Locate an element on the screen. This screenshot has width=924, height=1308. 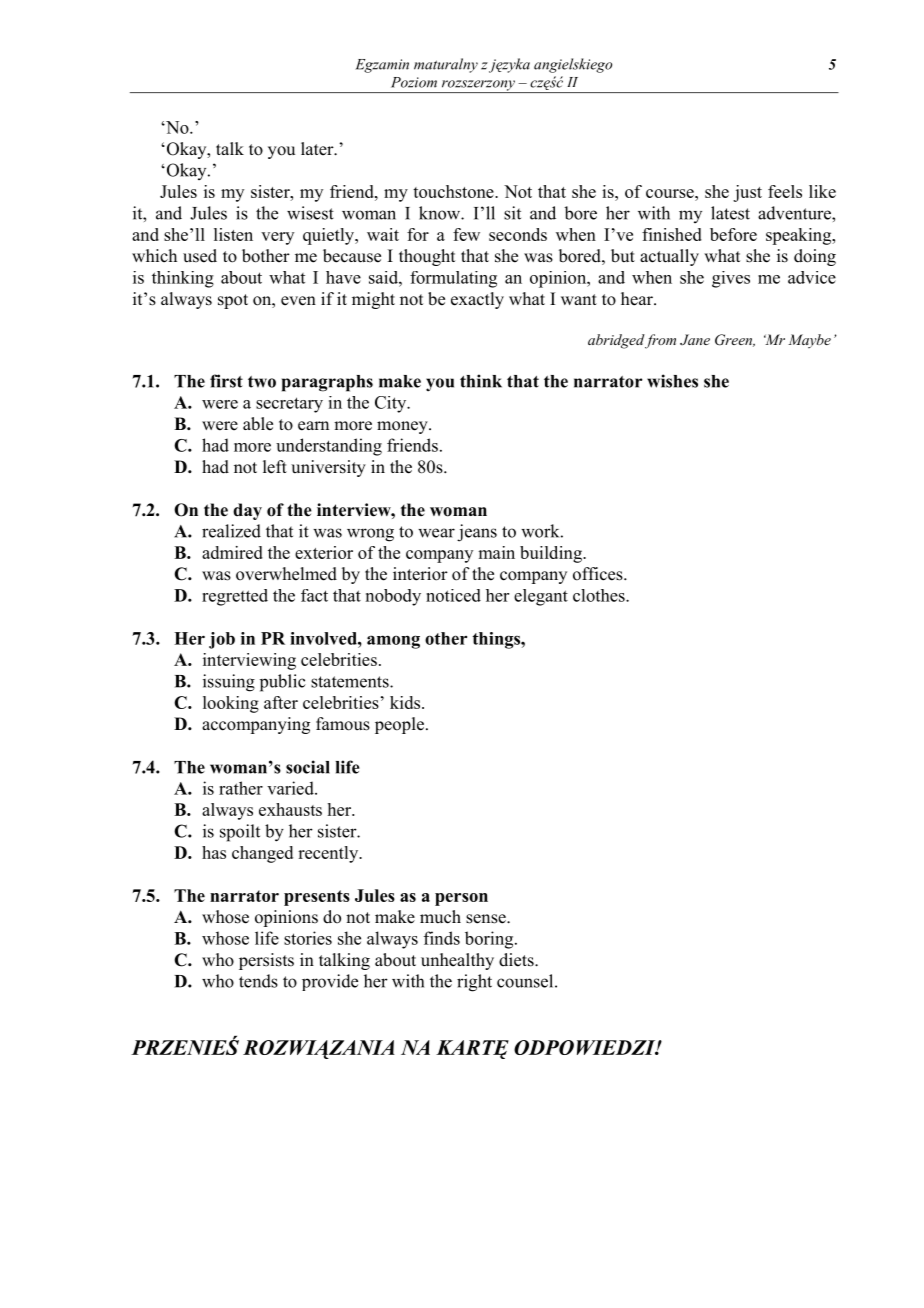
kids is located at coordinates (406, 702).
